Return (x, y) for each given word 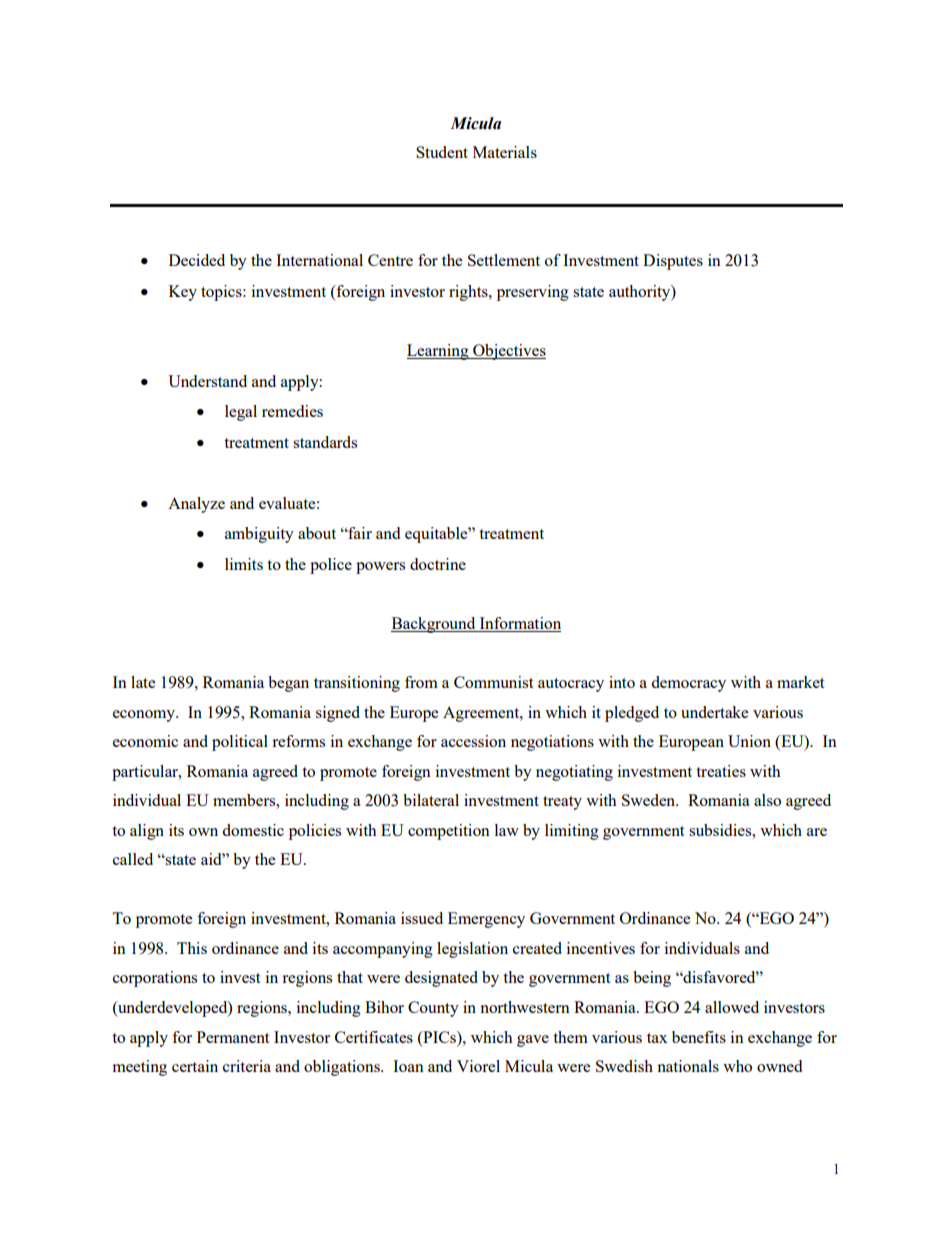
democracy (688, 684)
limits (244, 564)
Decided (197, 260)
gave (533, 1041)
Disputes (673, 262)
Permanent (233, 1037)
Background (434, 625)
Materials (505, 152)
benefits (699, 1037)
